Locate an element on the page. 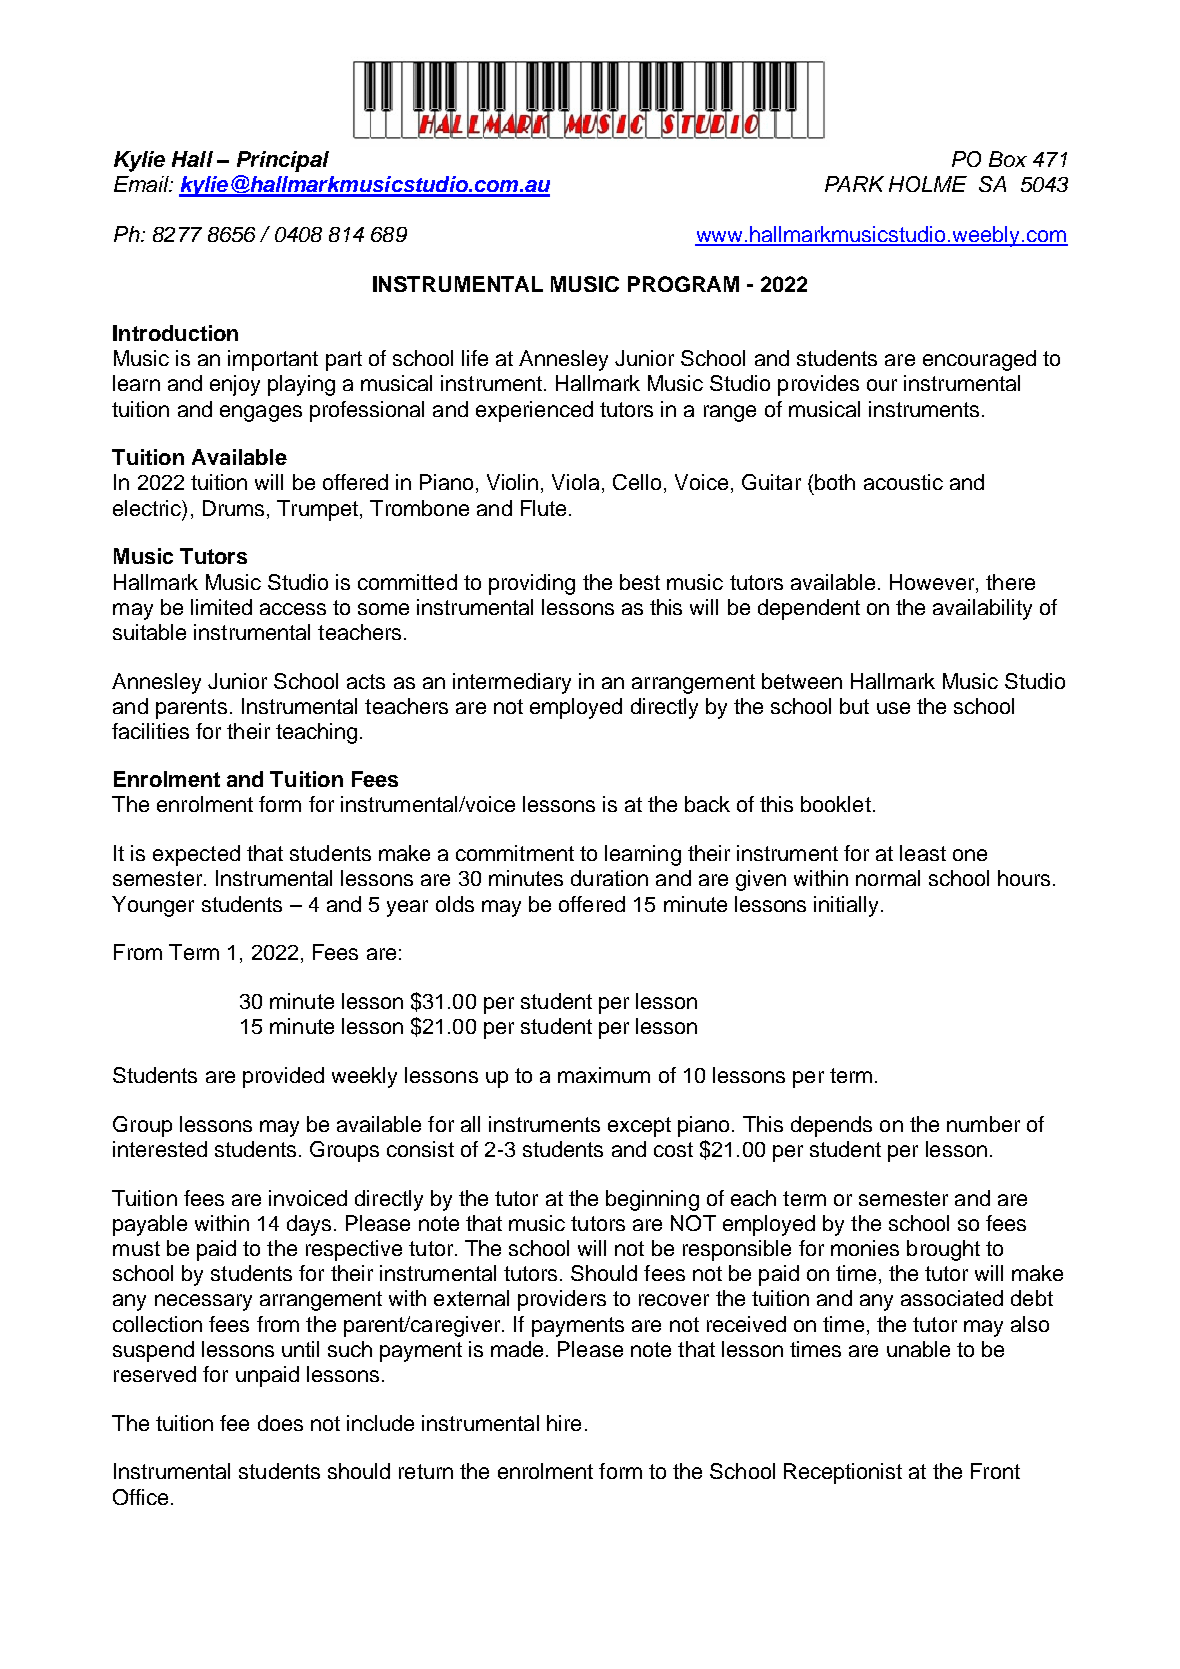 The height and width of the document is (1669, 1180). PARK is located at coordinates (854, 184).
